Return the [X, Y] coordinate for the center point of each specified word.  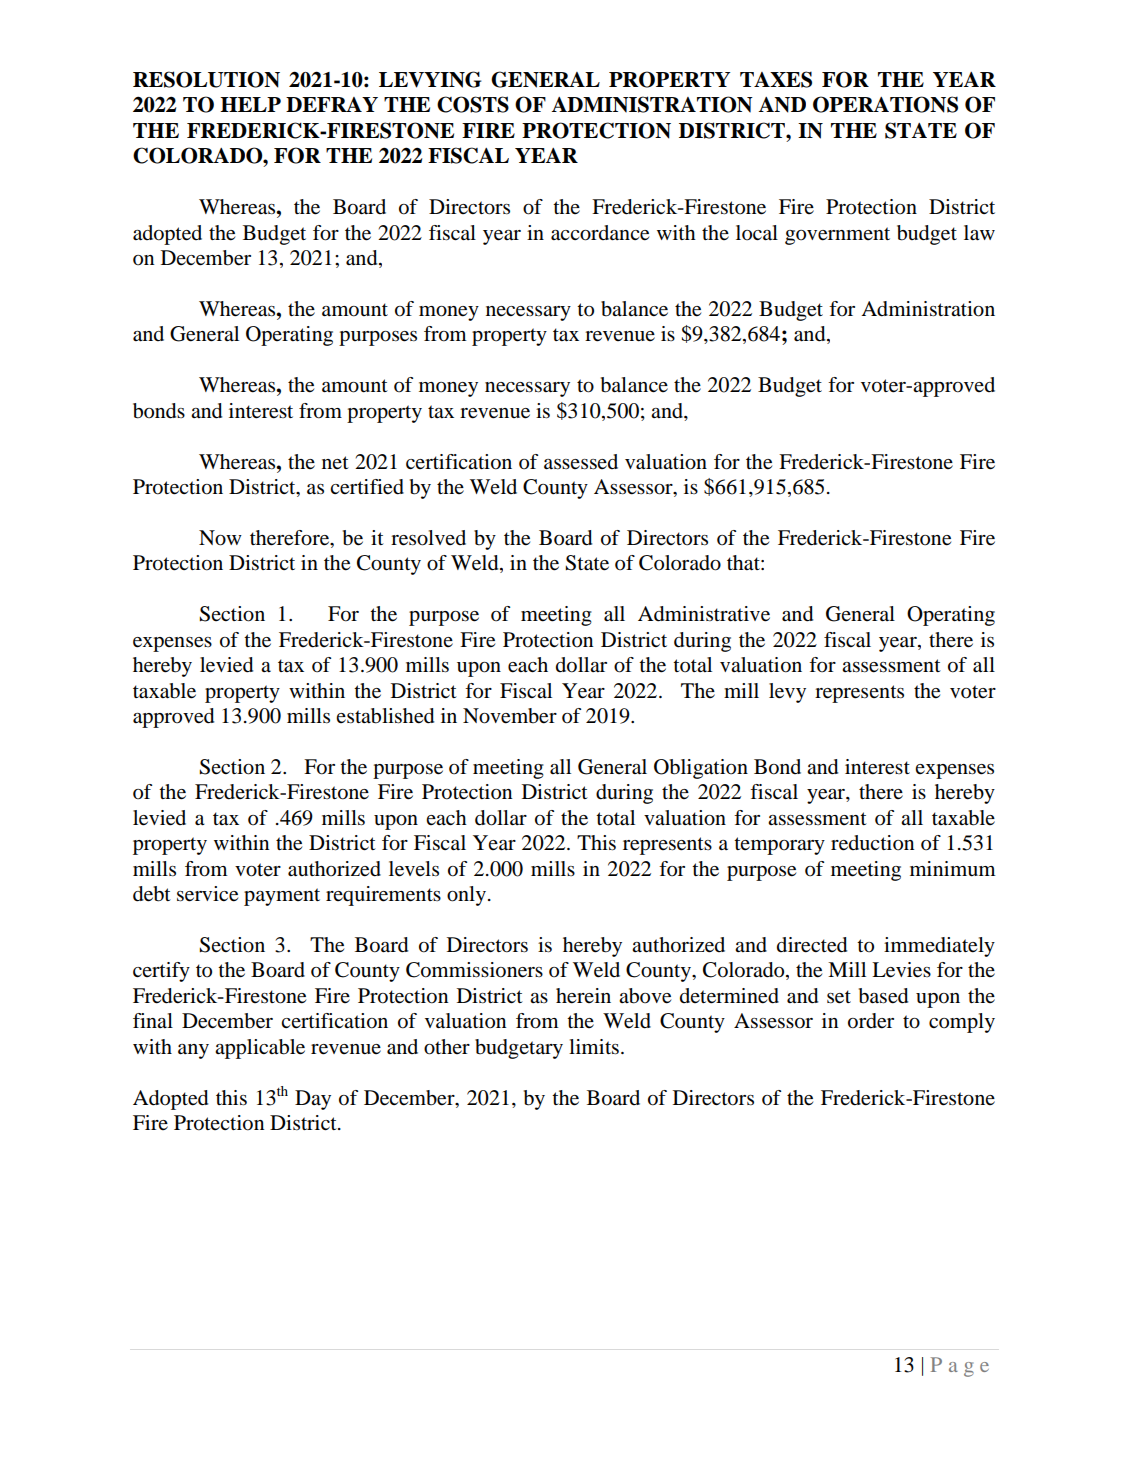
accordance [600, 233]
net [335, 462]
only [466, 896]
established [385, 716]
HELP [250, 104]
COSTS [473, 104]
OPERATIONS [885, 104]
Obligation [701, 769]
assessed [581, 462]
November [510, 716]
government [837, 236]
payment [282, 897]
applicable [260, 1049]
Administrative [704, 614]
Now [220, 538]
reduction [872, 843]
